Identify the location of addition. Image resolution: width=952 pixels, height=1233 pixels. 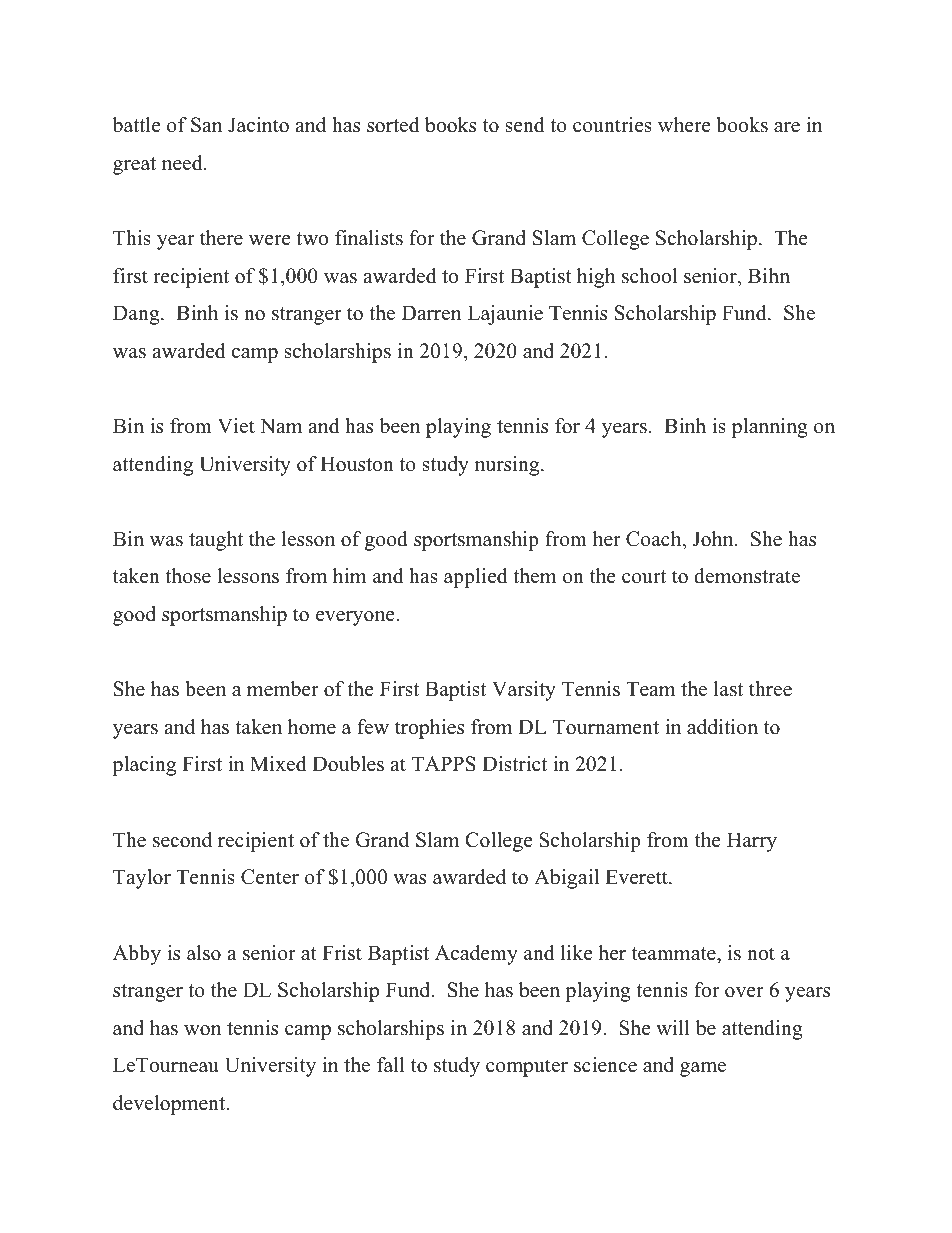
(722, 727).
